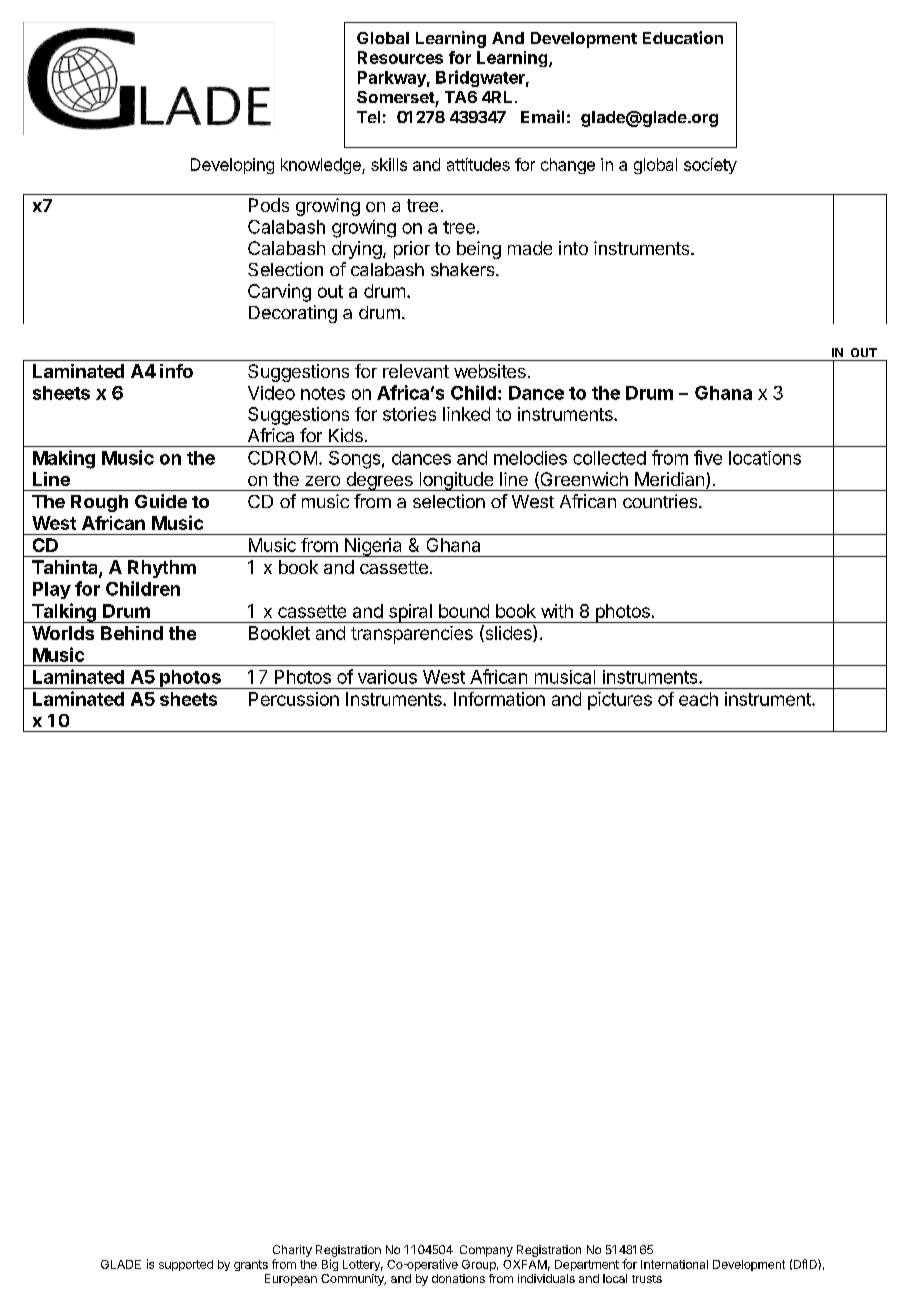 This image has height=1308, width=924. What do you see at coordinates (698, 699) in the image?
I see `each` at bounding box center [698, 699].
